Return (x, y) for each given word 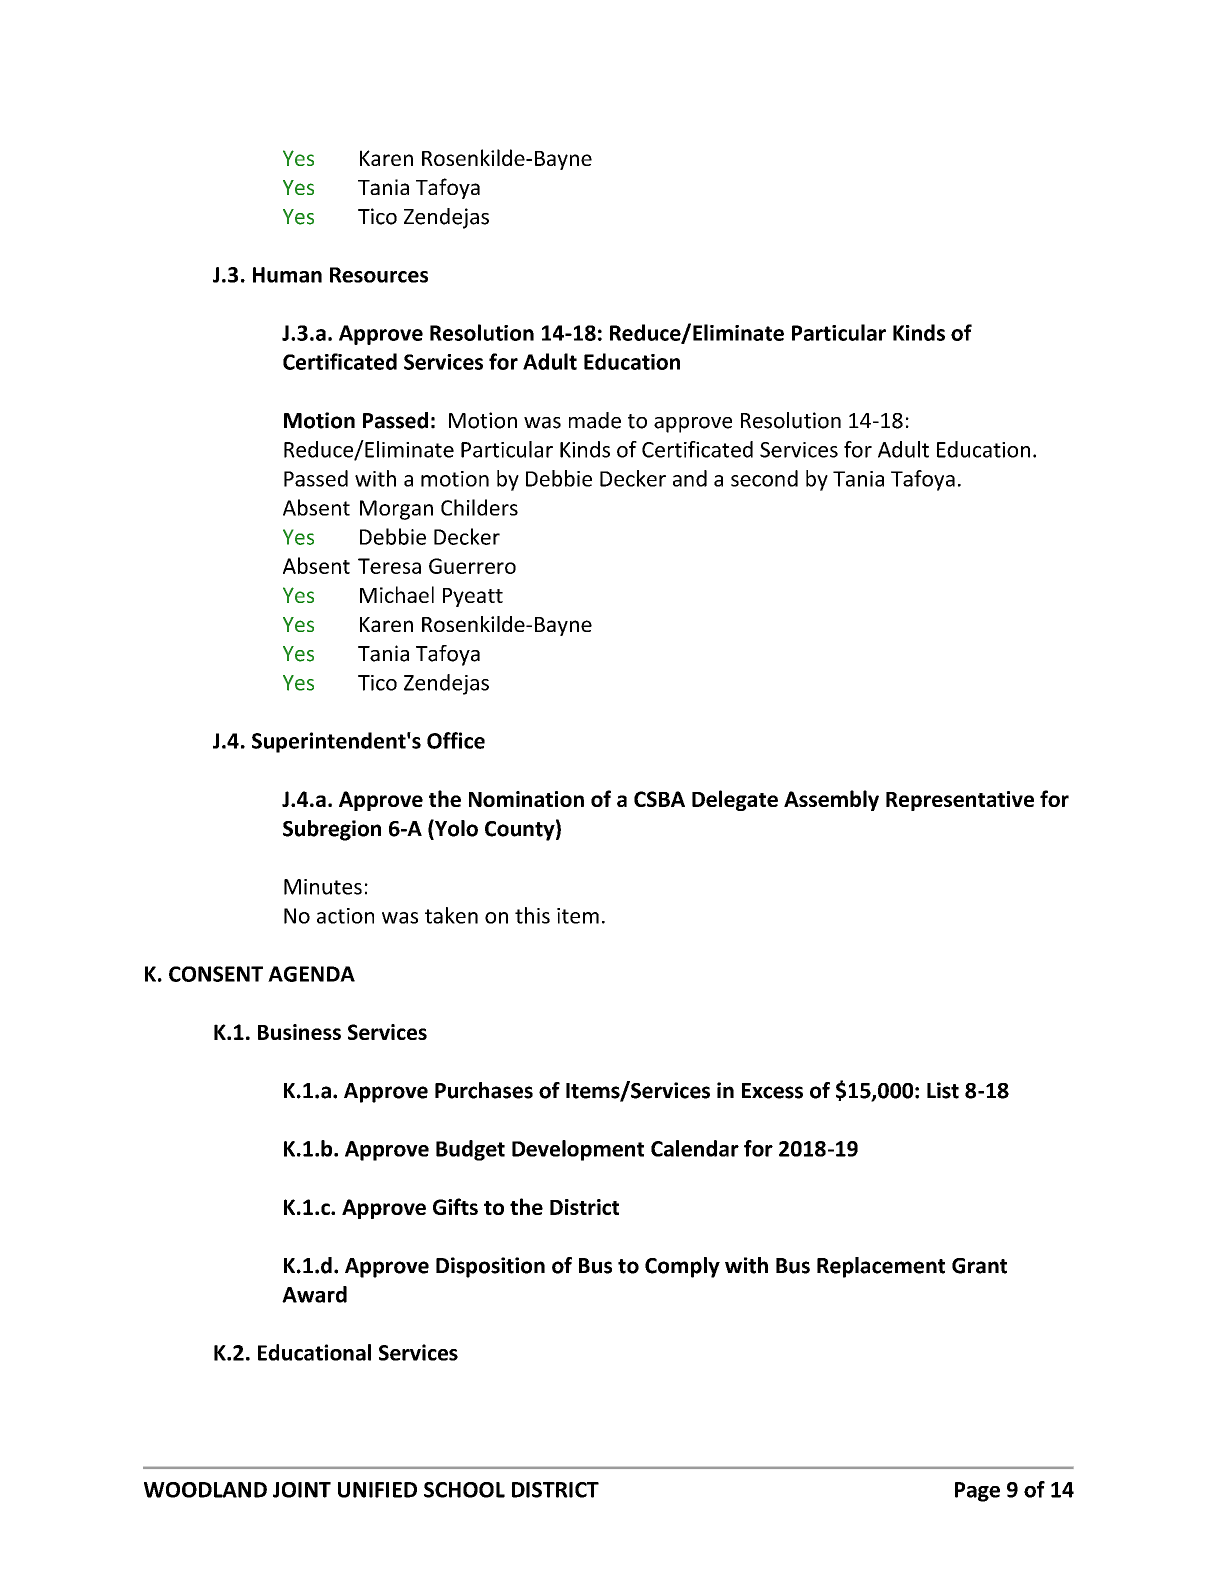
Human (287, 275)
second (764, 478)
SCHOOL (464, 1490)
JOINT (302, 1490)
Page (977, 1492)
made (595, 420)
